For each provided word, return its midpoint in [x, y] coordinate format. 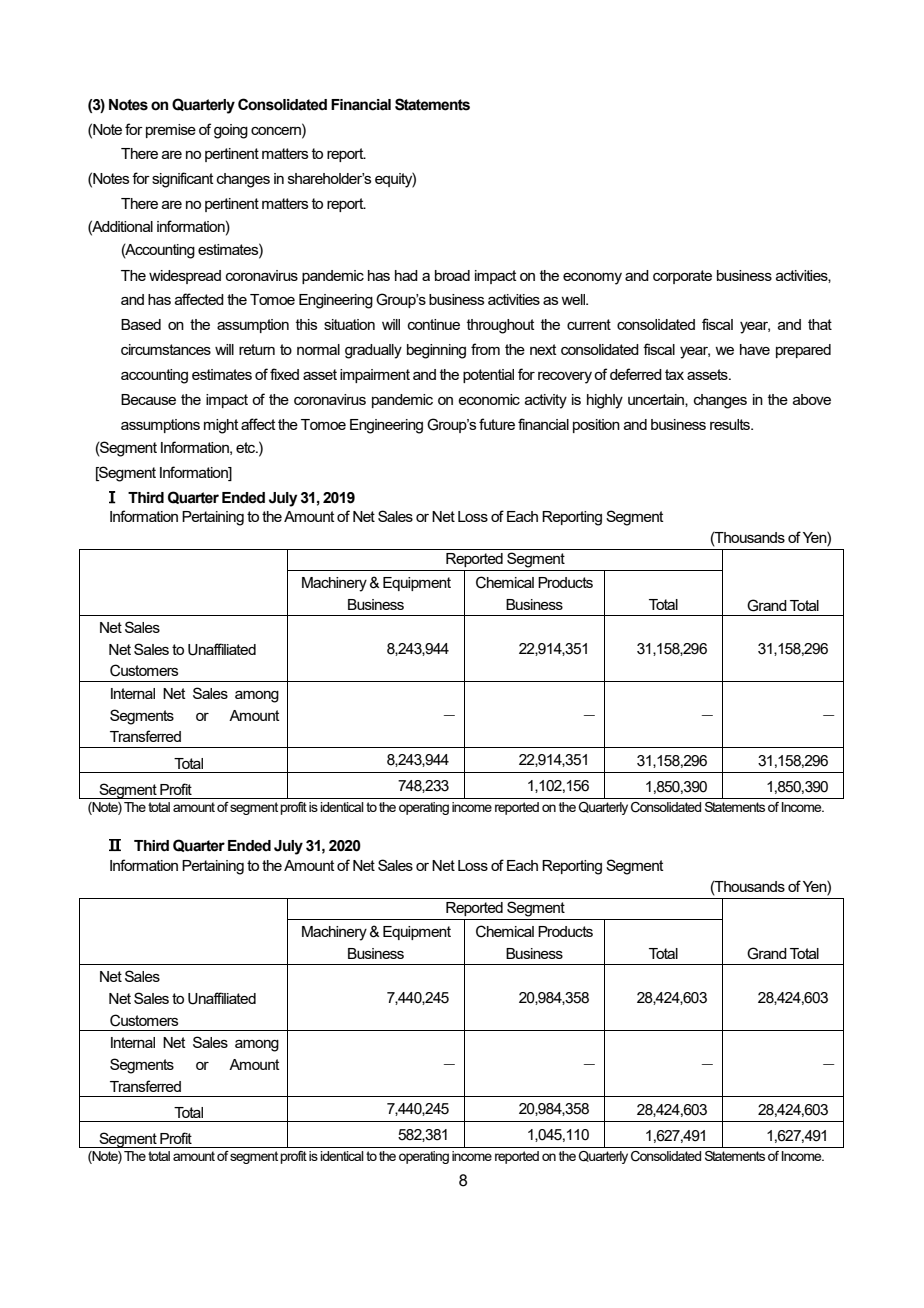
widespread [185, 277]
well [574, 299]
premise [171, 131]
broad [452, 275]
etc [247, 447]
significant [183, 180]
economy [592, 279]
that [820, 324]
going [231, 131]
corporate [682, 277]
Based [141, 324]
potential [488, 376]
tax [674, 374]
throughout [501, 326]
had [406, 275]
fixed [284, 374]
